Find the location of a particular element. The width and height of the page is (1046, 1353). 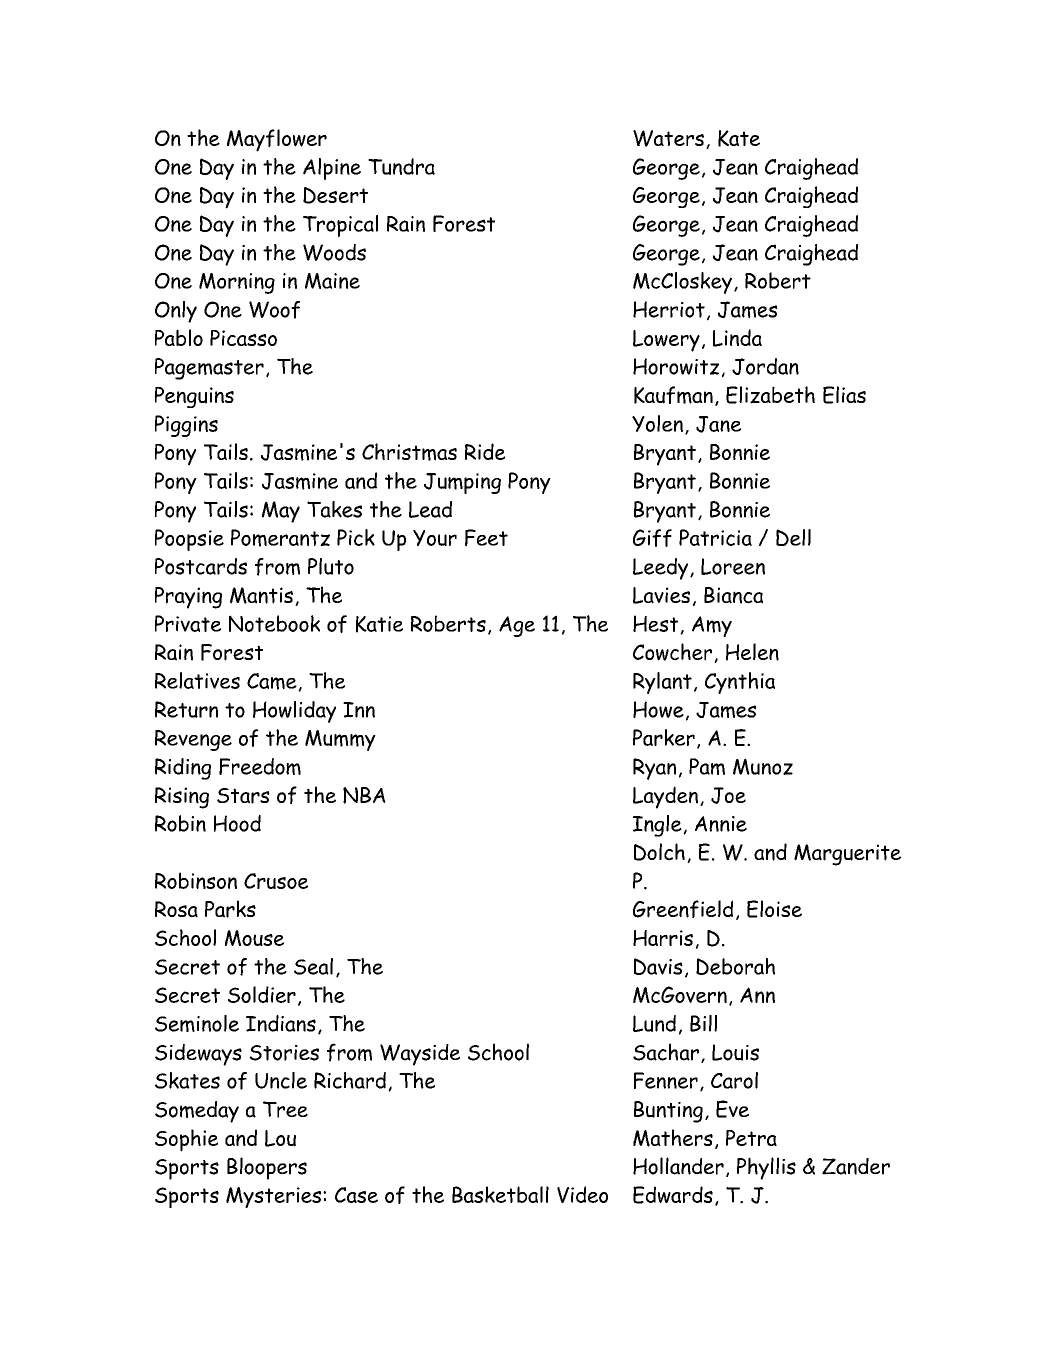

Bloopers is located at coordinates (267, 1168).
